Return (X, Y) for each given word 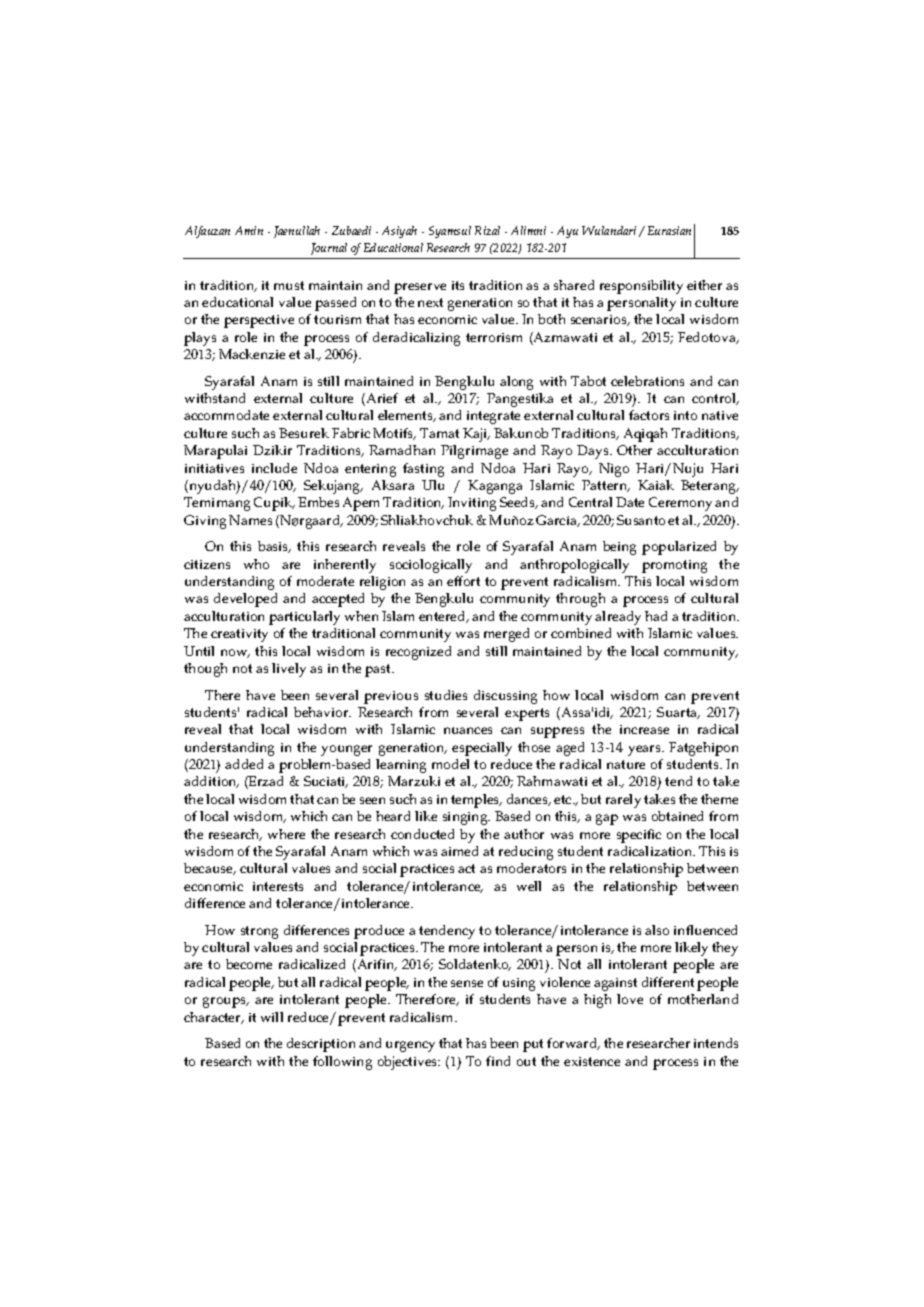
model (450, 764)
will (272, 1017)
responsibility (641, 287)
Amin (249, 230)
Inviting (472, 504)
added (244, 764)
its (458, 285)
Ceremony (680, 504)
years (645, 750)
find (498, 1061)
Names (250, 520)
